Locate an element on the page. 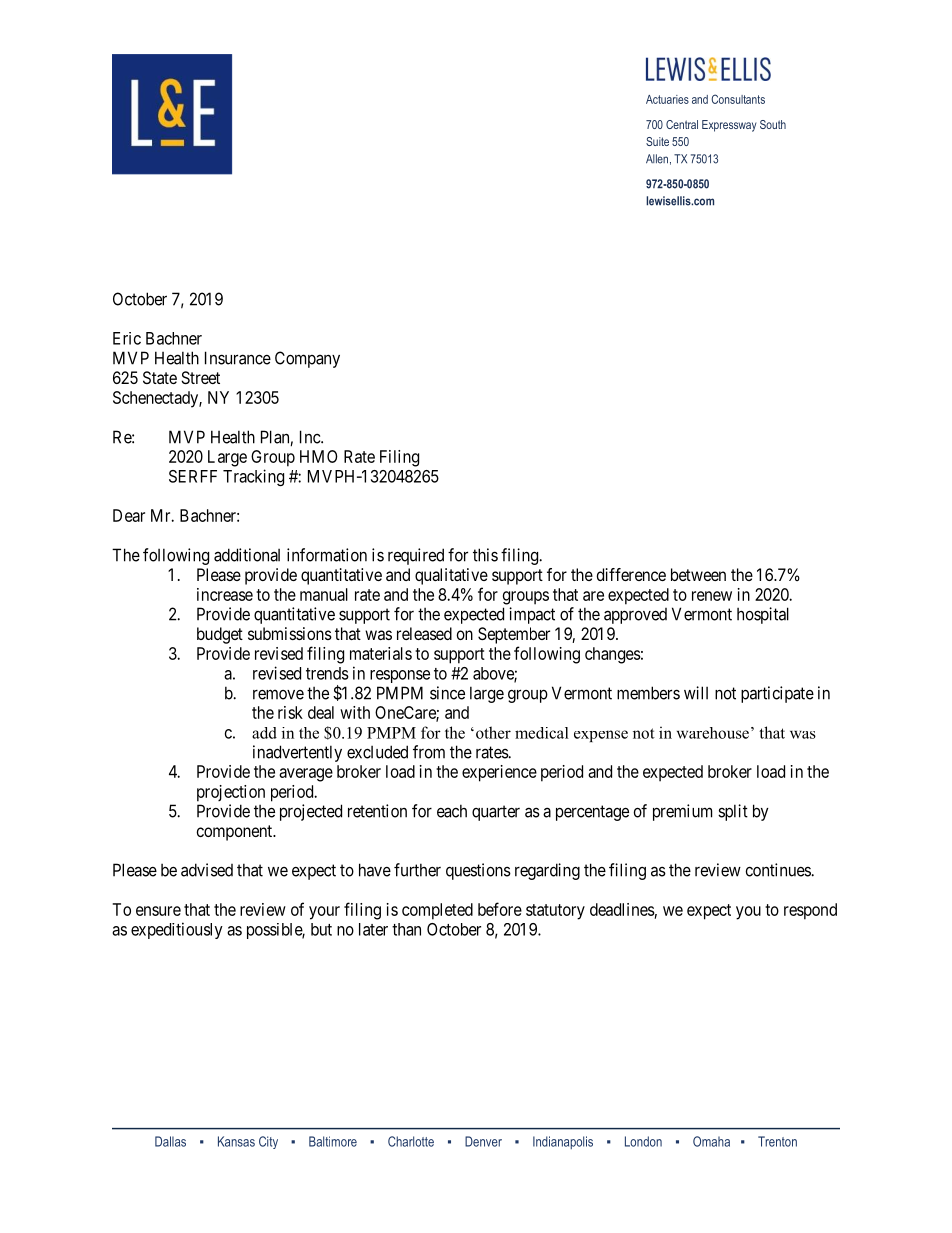  advised is located at coordinates (207, 870).
